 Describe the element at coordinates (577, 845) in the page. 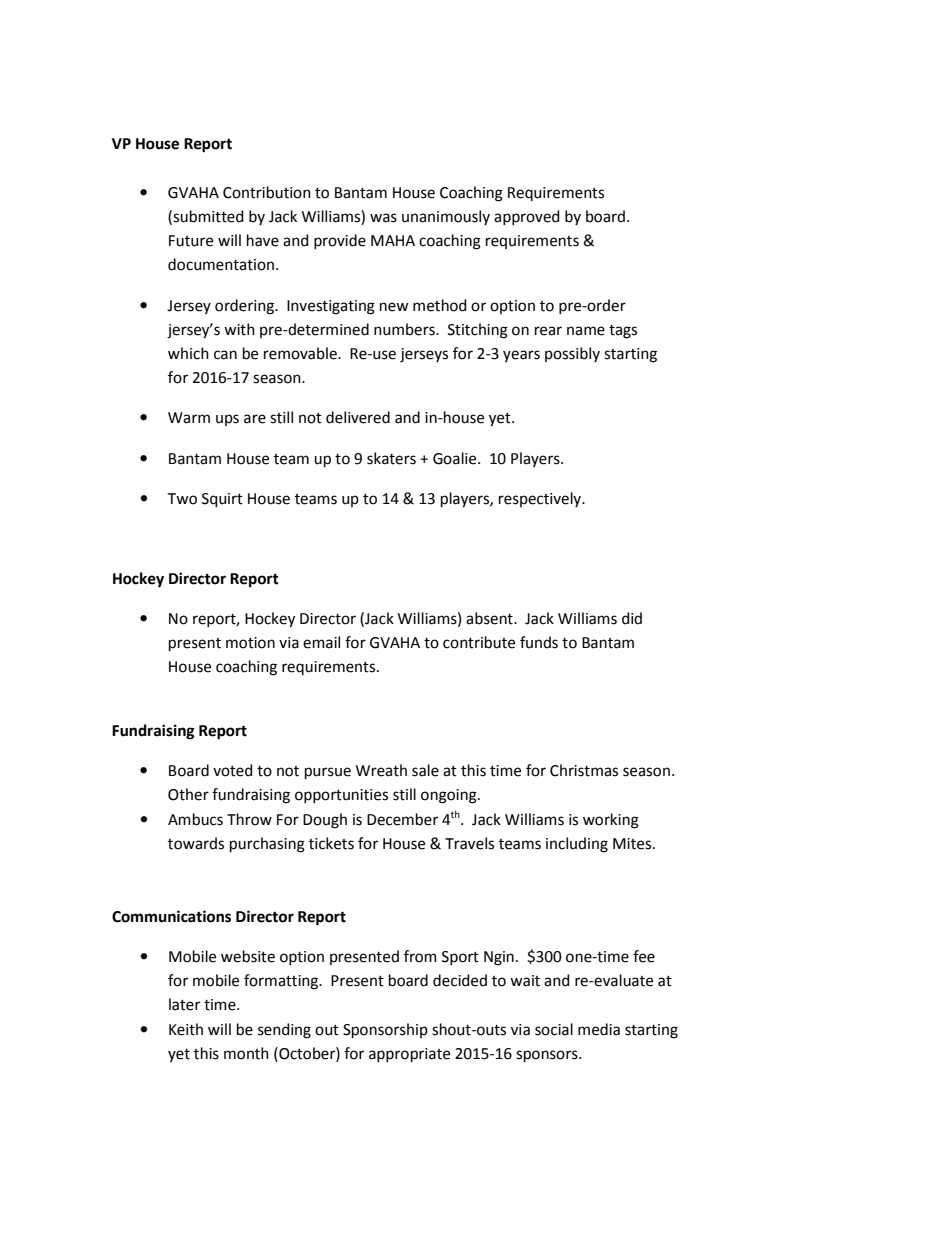

I see `including` at that location.
